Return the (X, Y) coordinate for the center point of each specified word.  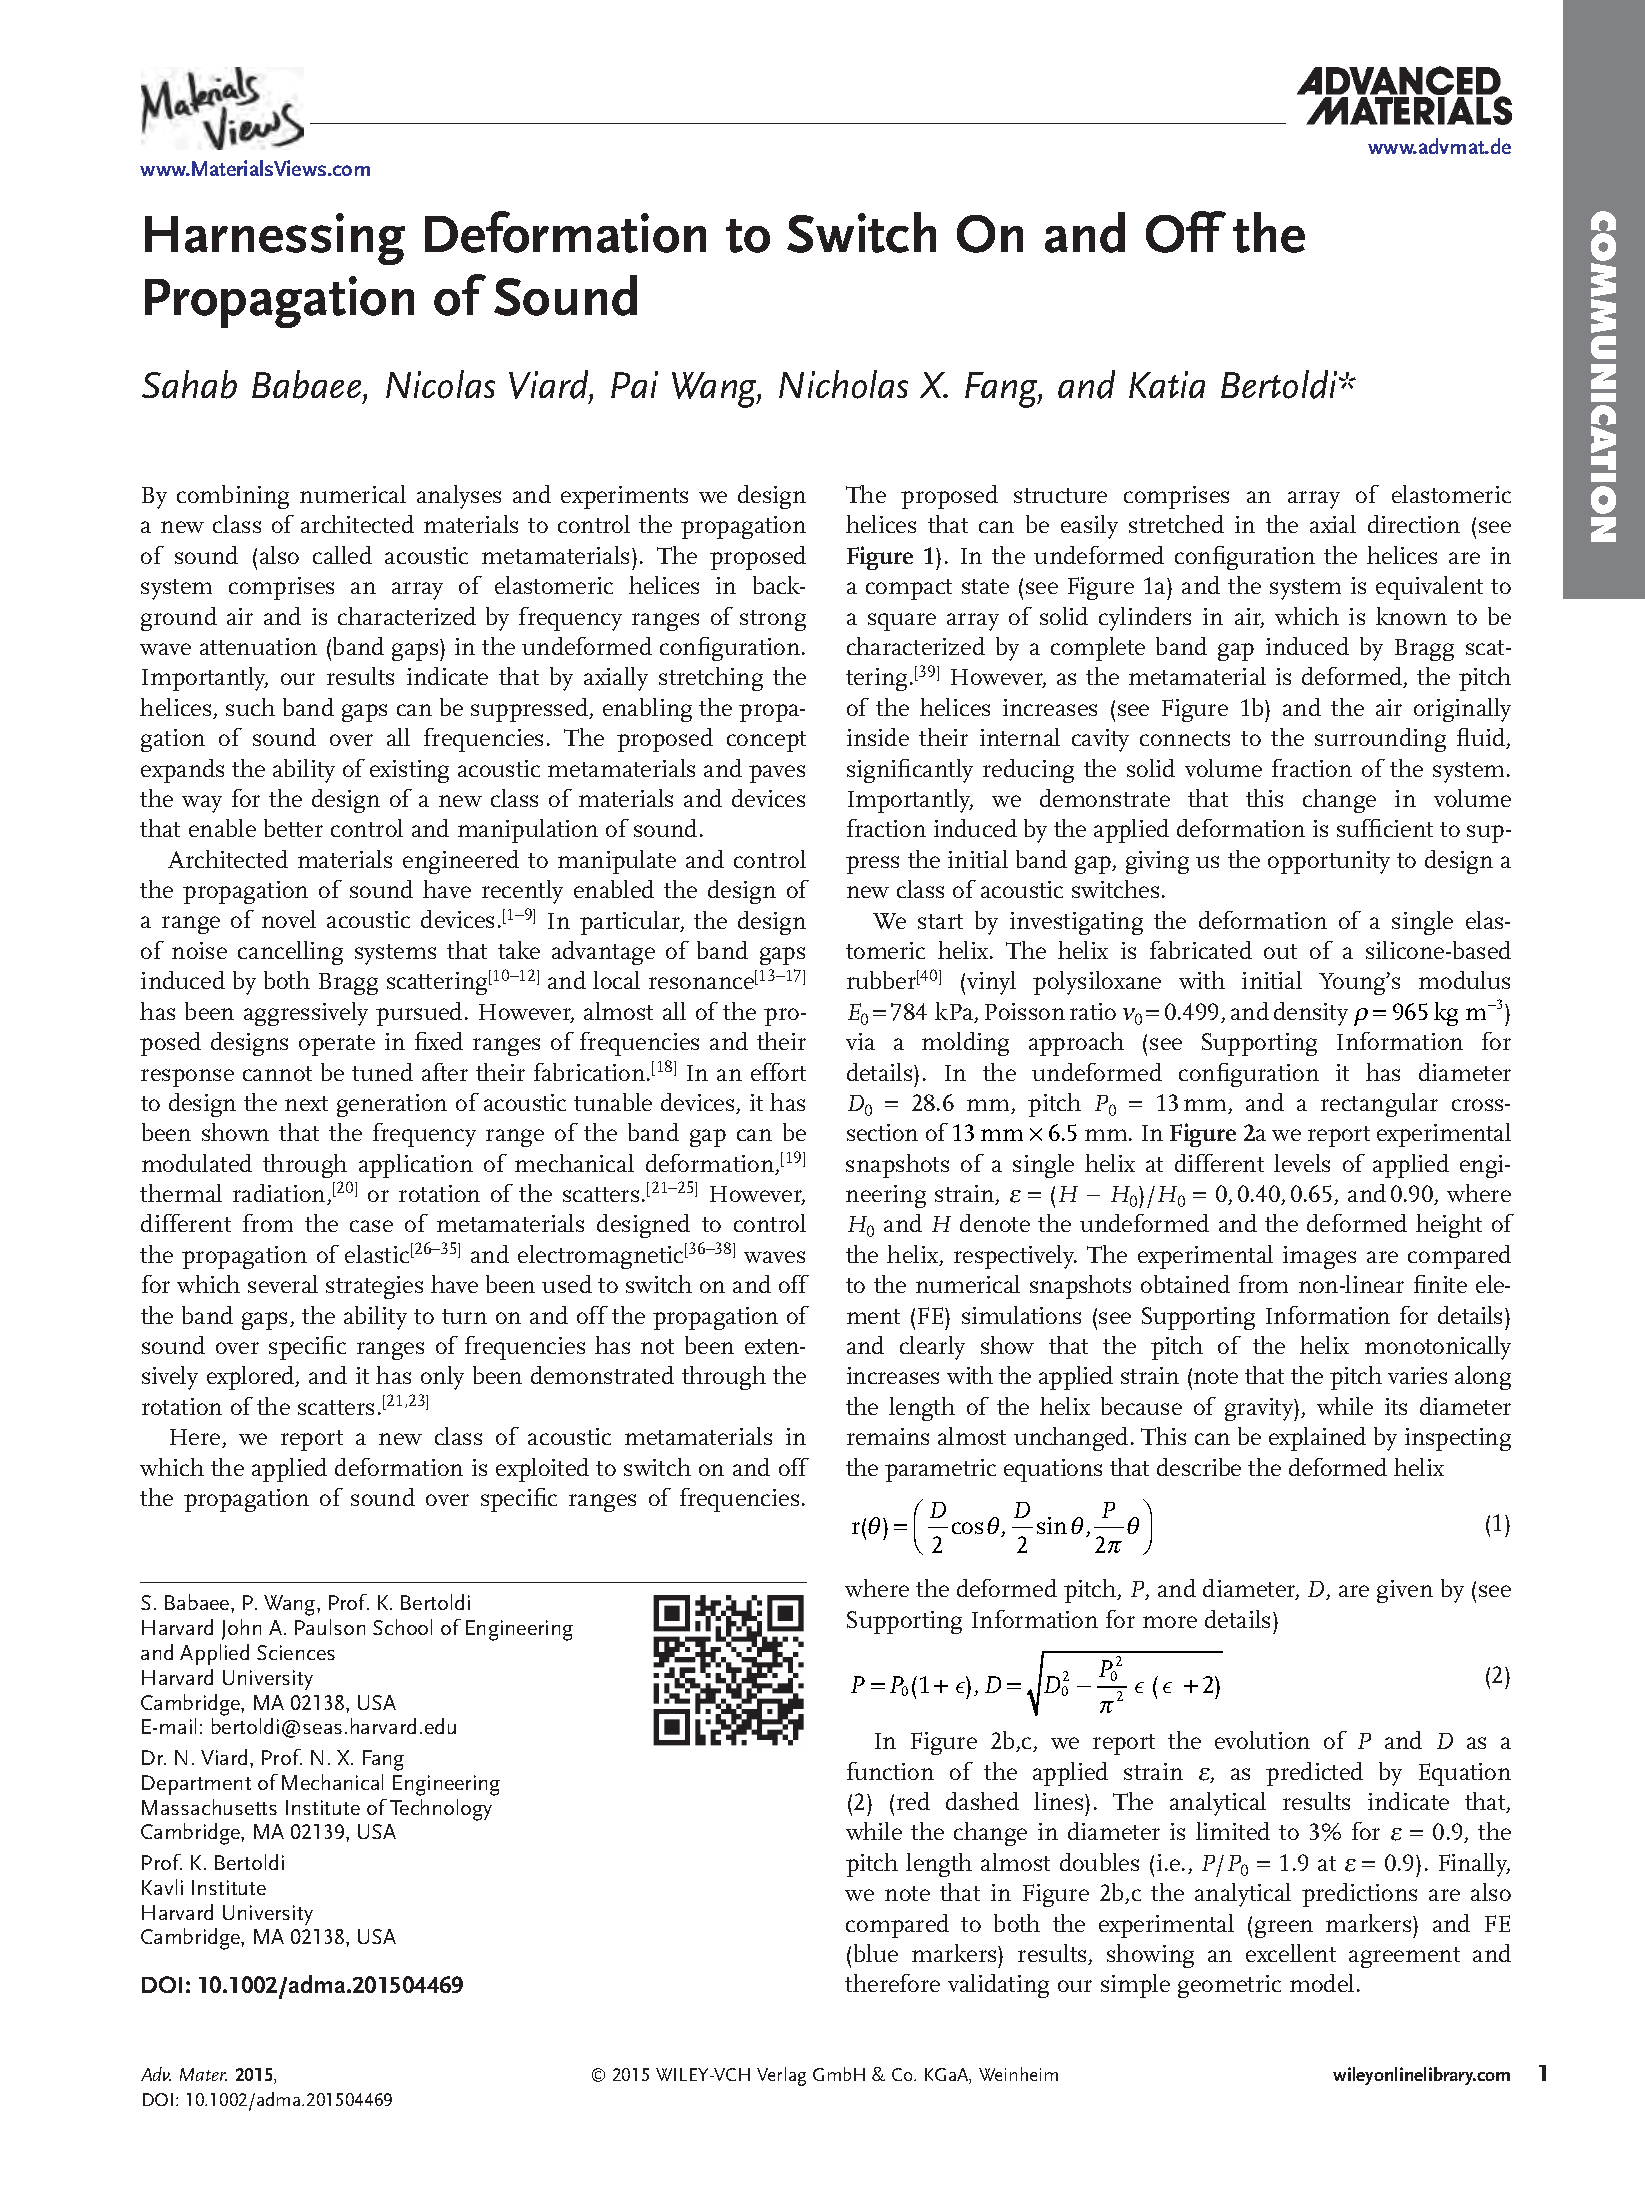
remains (888, 1436)
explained (1317, 1439)
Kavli (162, 1887)
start (940, 921)
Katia (1167, 384)
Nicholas (843, 384)
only (442, 1378)
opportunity (1329, 862)
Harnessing (275, 239)
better (293, 828)
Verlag (781, 2076)
